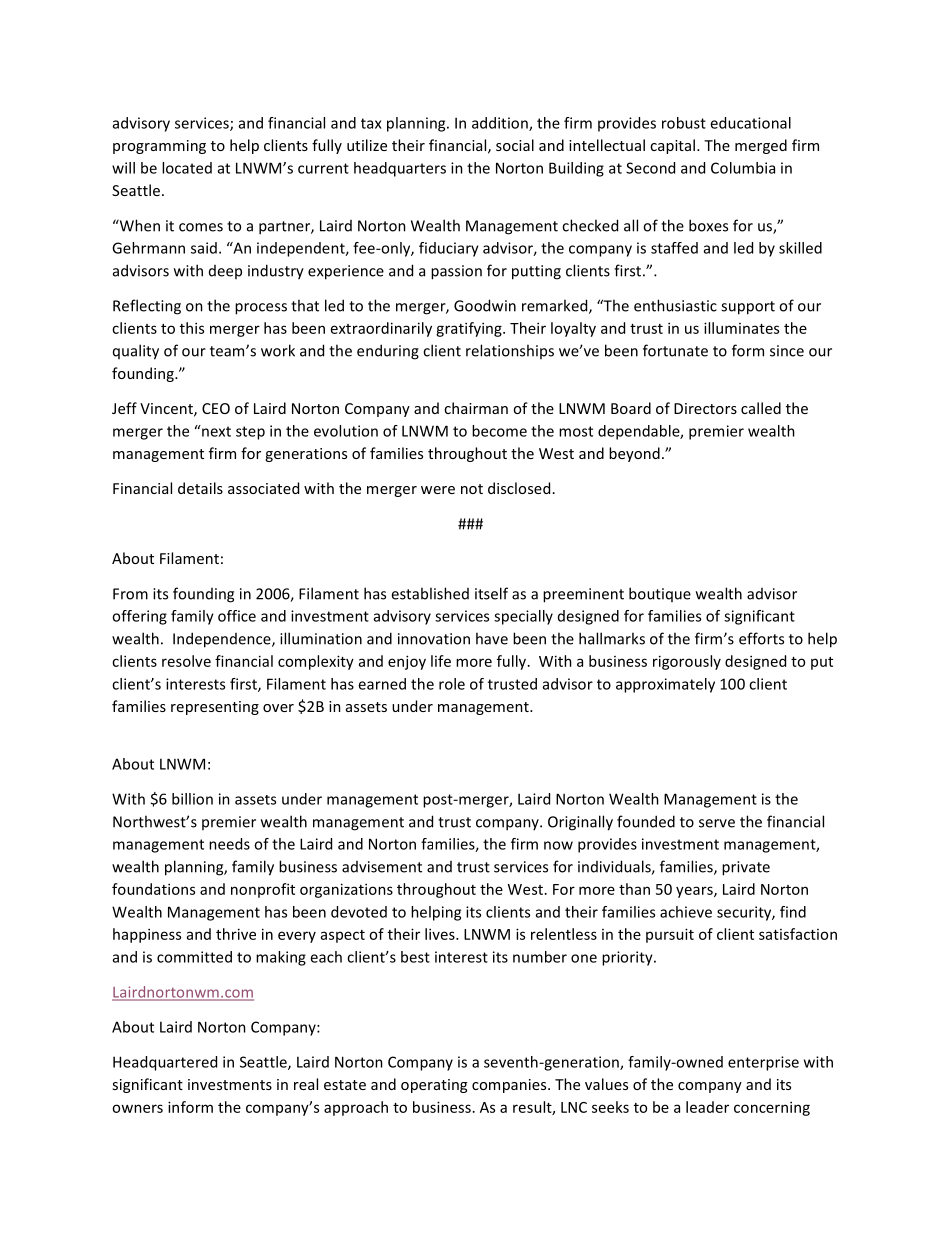 The height and width of the document is (1233, 952). What do you see at coordinates (452, 684) in the document?
I see `role` at bounding box center [452, 684].
